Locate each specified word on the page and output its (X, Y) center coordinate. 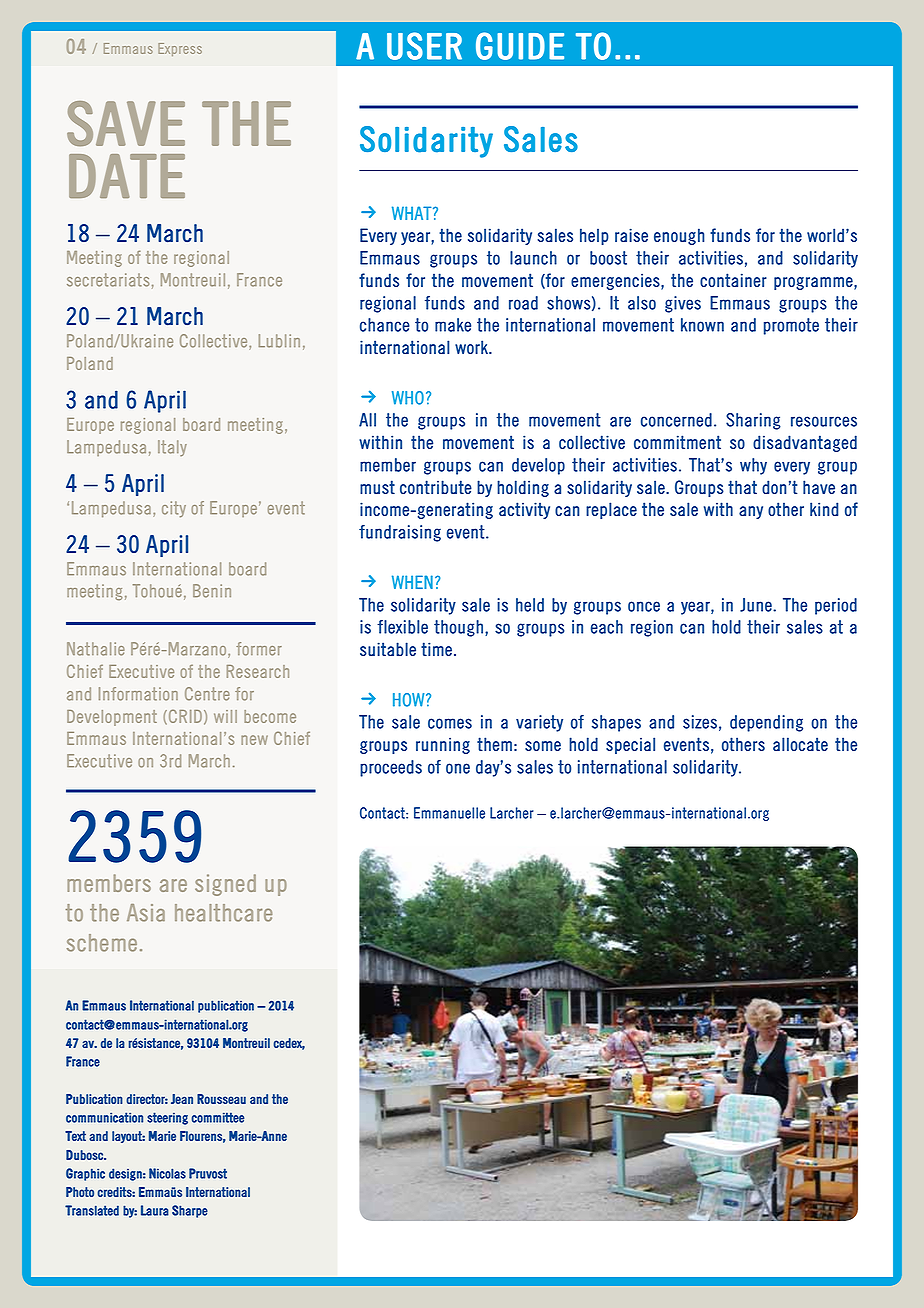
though (458, 628)
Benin (212, 591)
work (473, 347)
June (757, 605)
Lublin (279, 341)
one (458, 768)
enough (679, 236)
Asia (146, 913)
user (424, 46)
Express (180, 49)
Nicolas (167, 1173)
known (702, 325)
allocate (800, 744)
